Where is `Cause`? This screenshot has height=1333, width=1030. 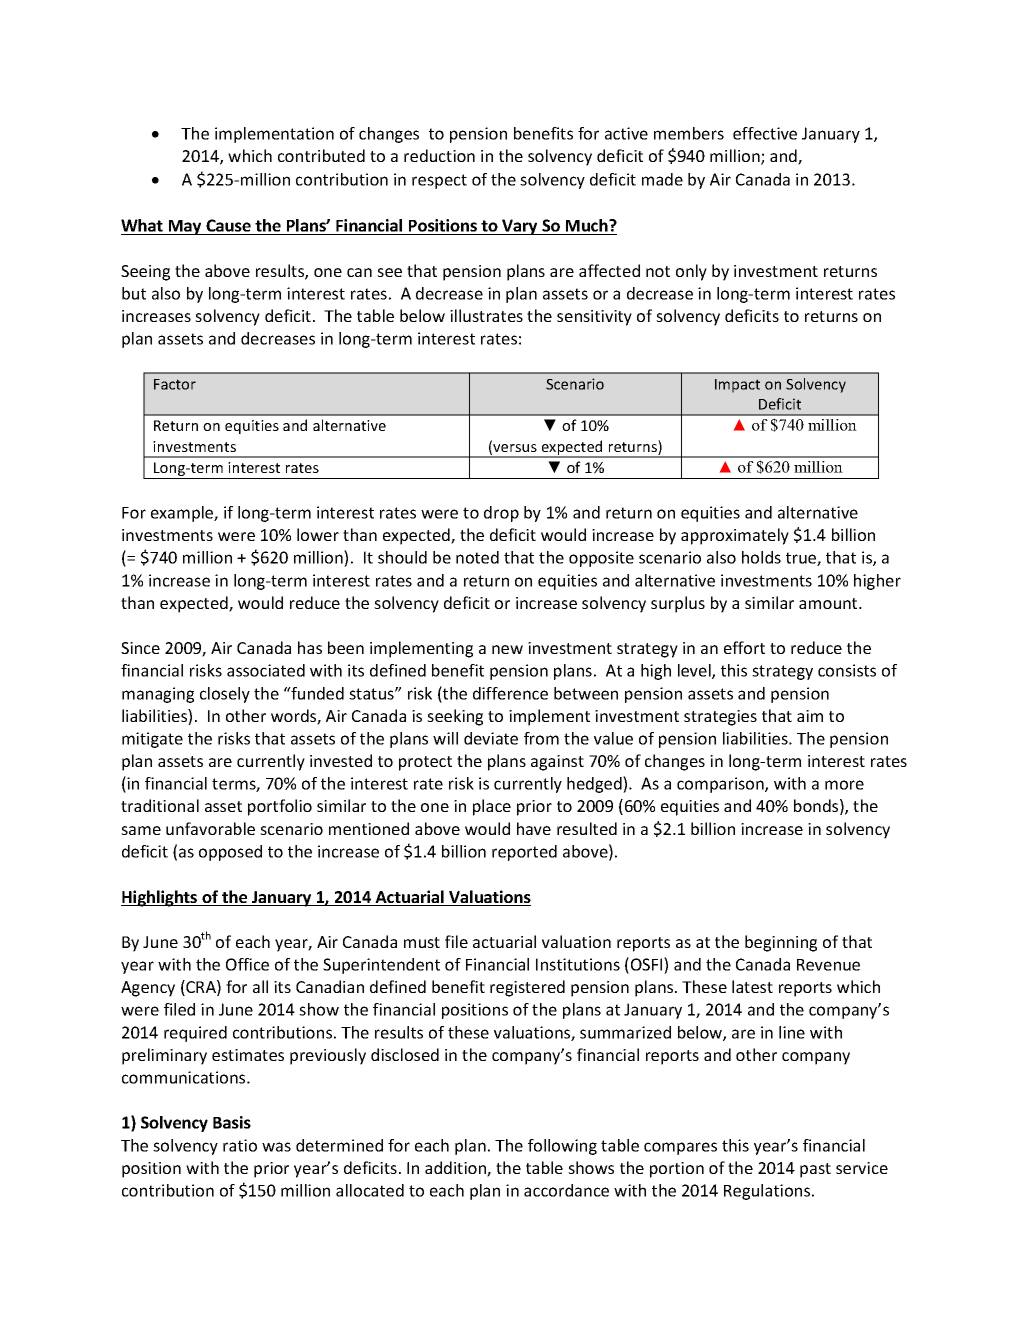
Cause is located at coordinates (228, 227).
